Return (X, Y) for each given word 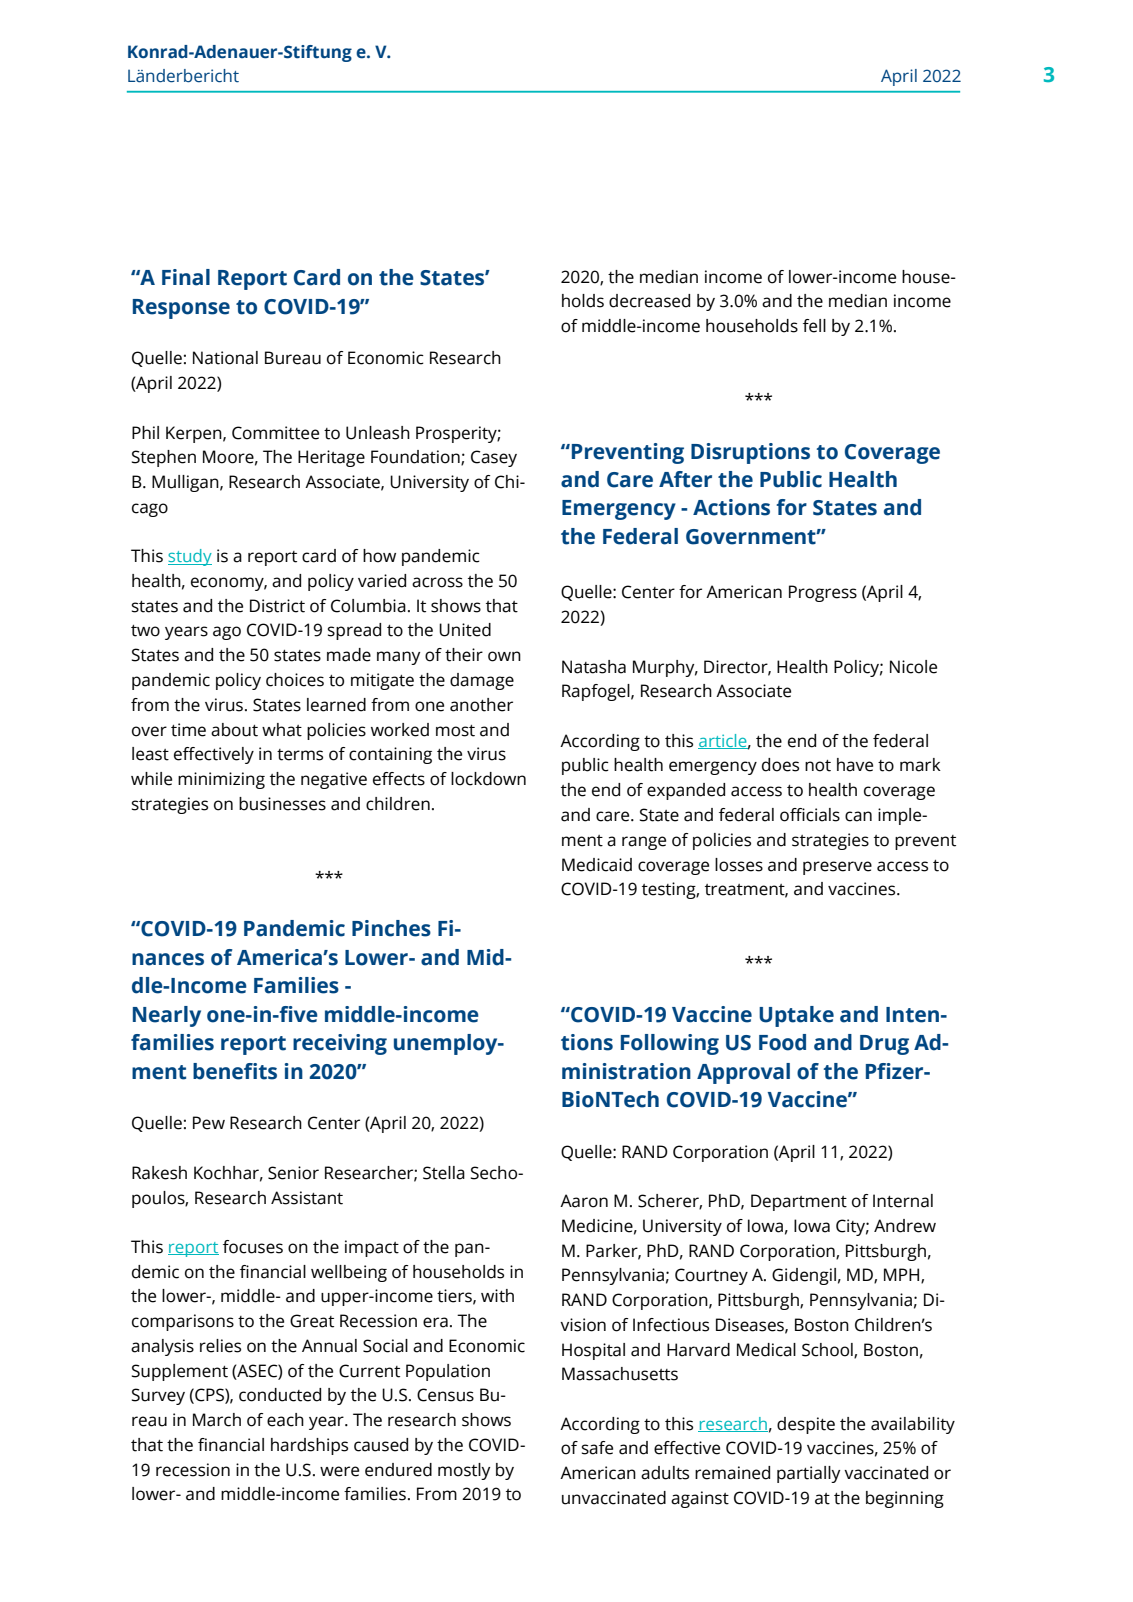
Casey (494, 458)
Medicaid (597, 865)
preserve (837, 868)
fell (814, 326)
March (217, 1420)
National (225, 358)
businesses (282, 804)
